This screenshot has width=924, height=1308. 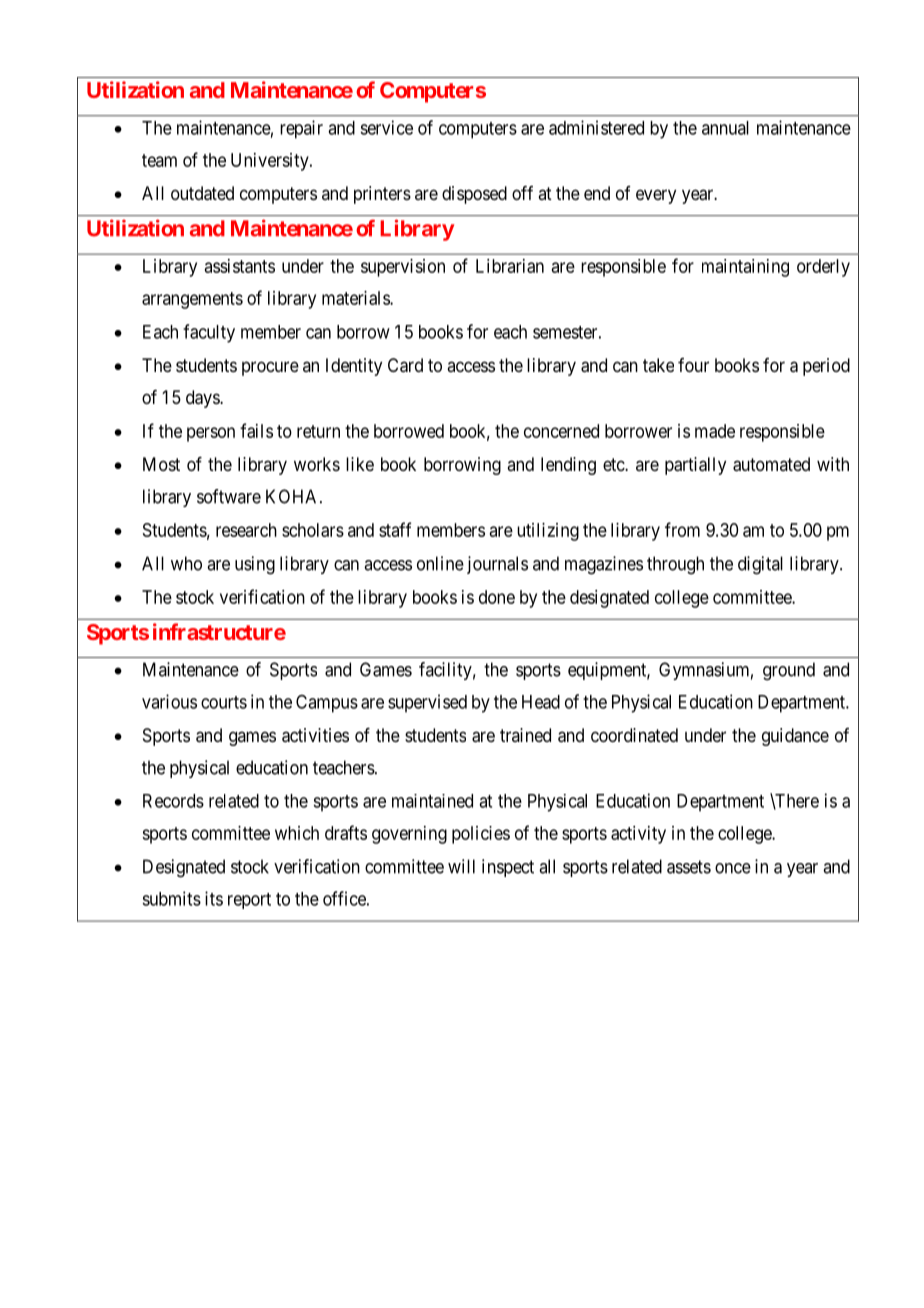 What do you see at coordinates (474, 195) in the screenshot?
I see `disposed` at bounding box center [474, 195].
